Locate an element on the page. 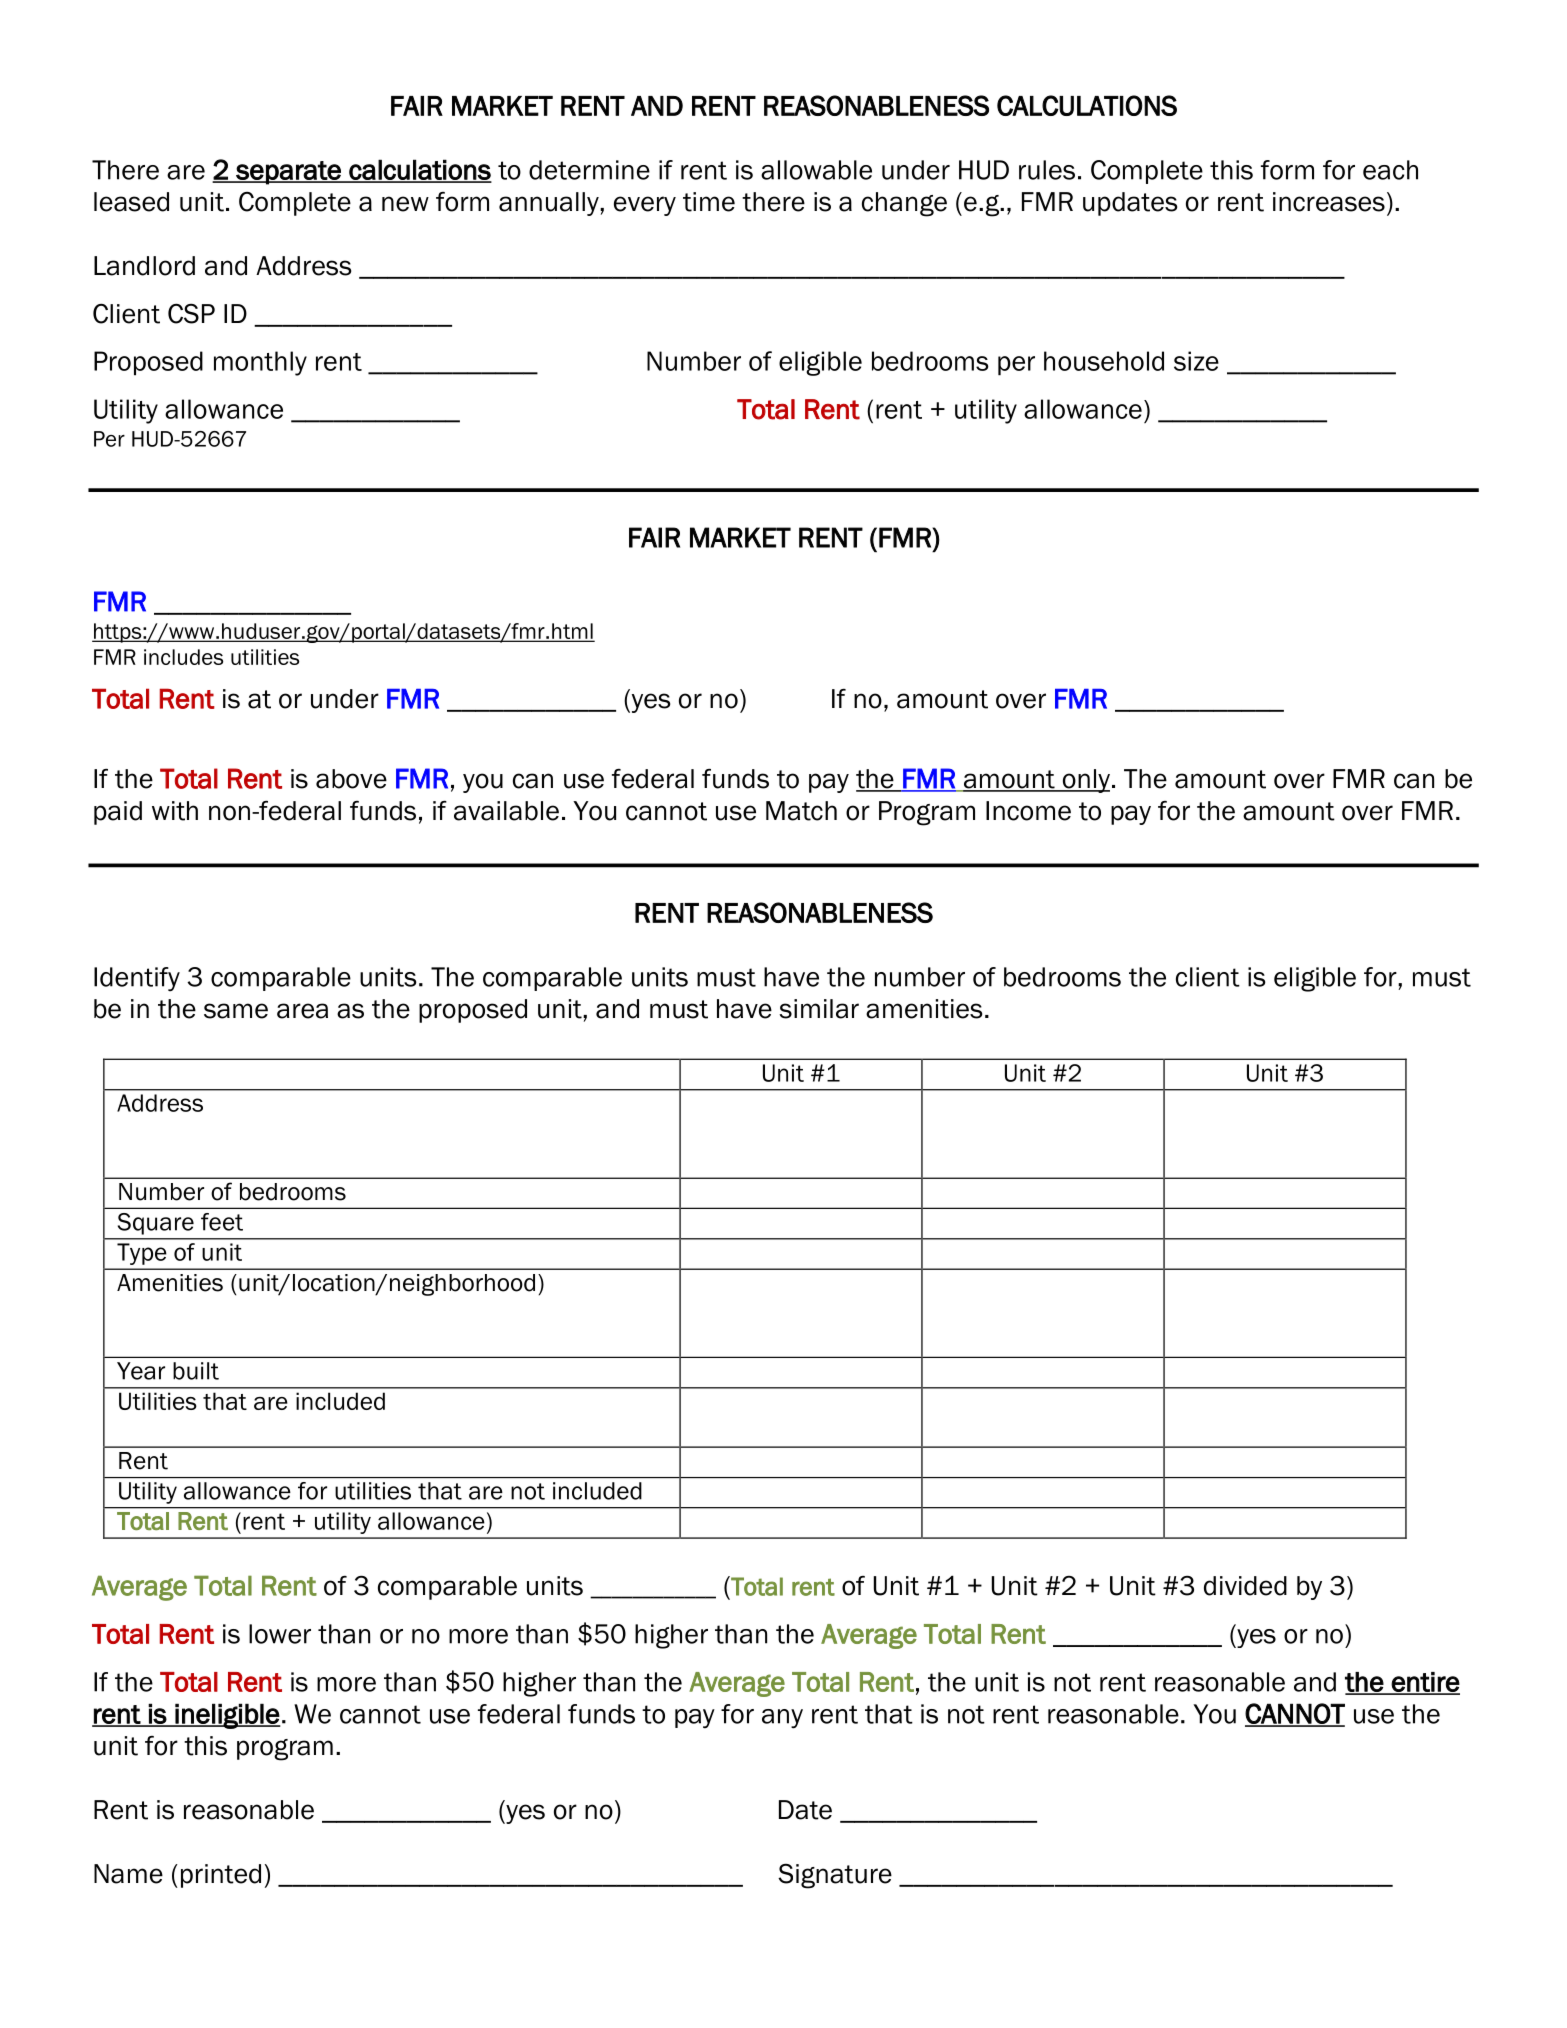 This image has height=2028, width=1567. feet is located at coordinates (222, 1222).
